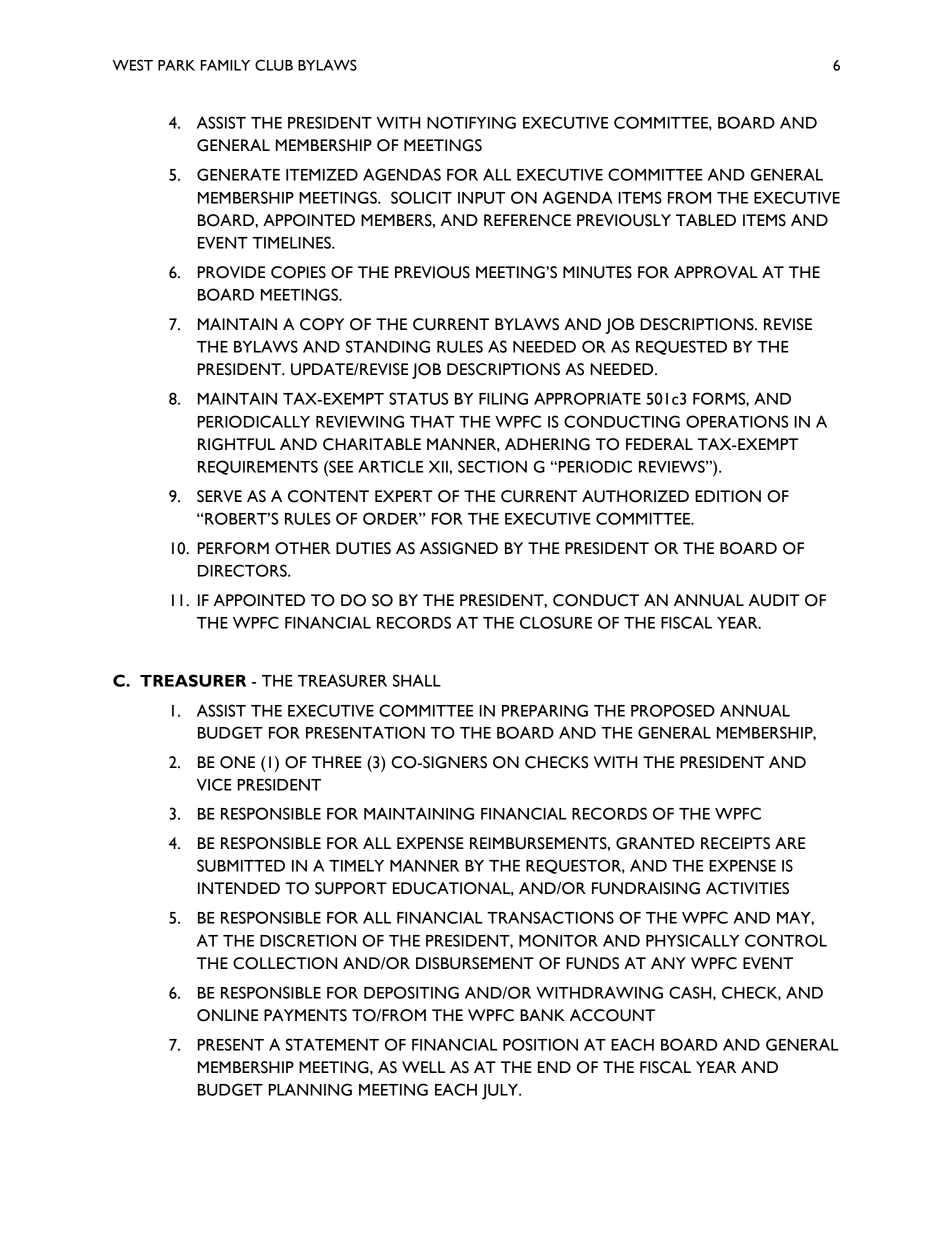  What do you see at coordinates (388, 346) in the image?
I see `STANDING` at bounding box center [388, 346].
